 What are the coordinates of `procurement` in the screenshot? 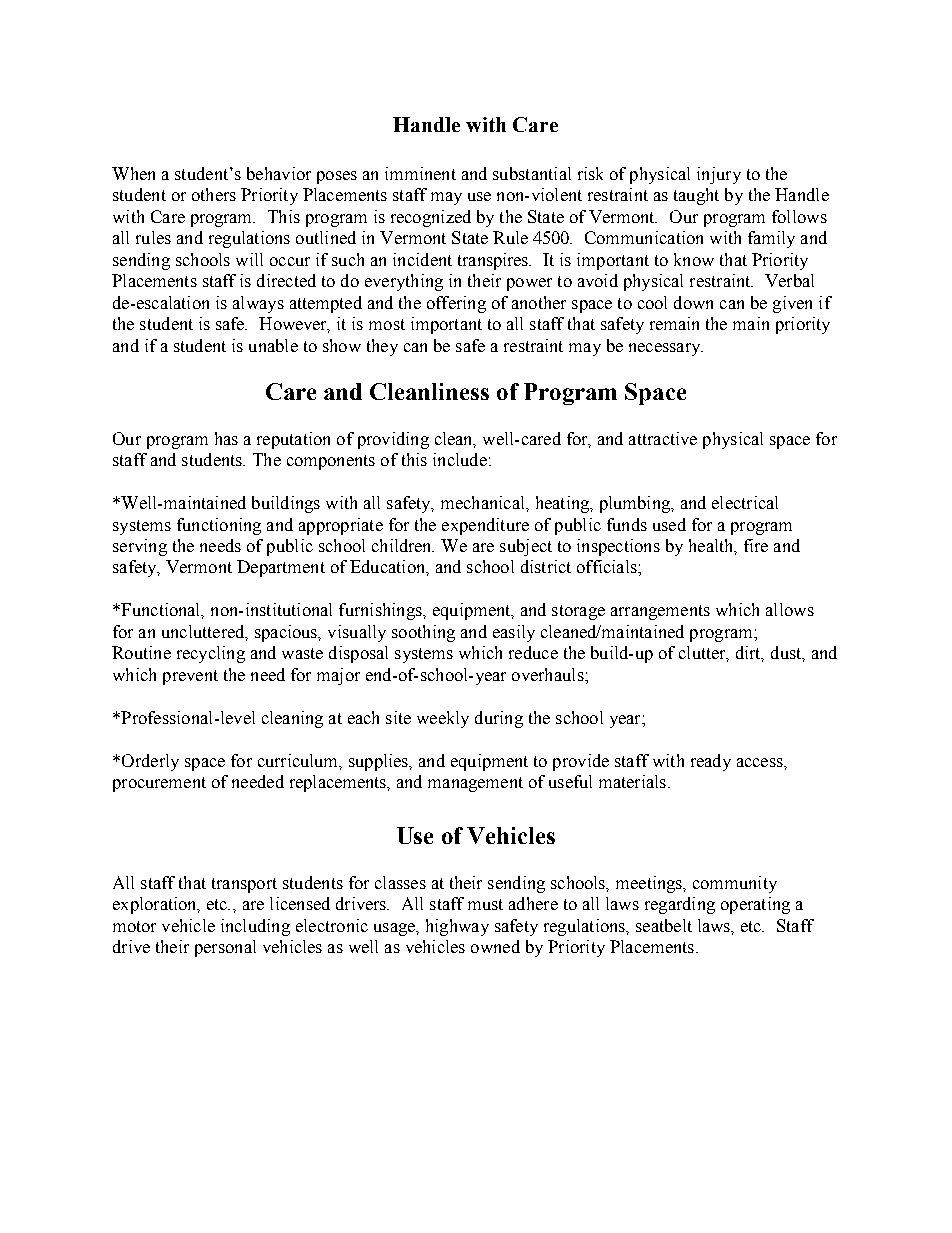 It's located at (159, 784).
